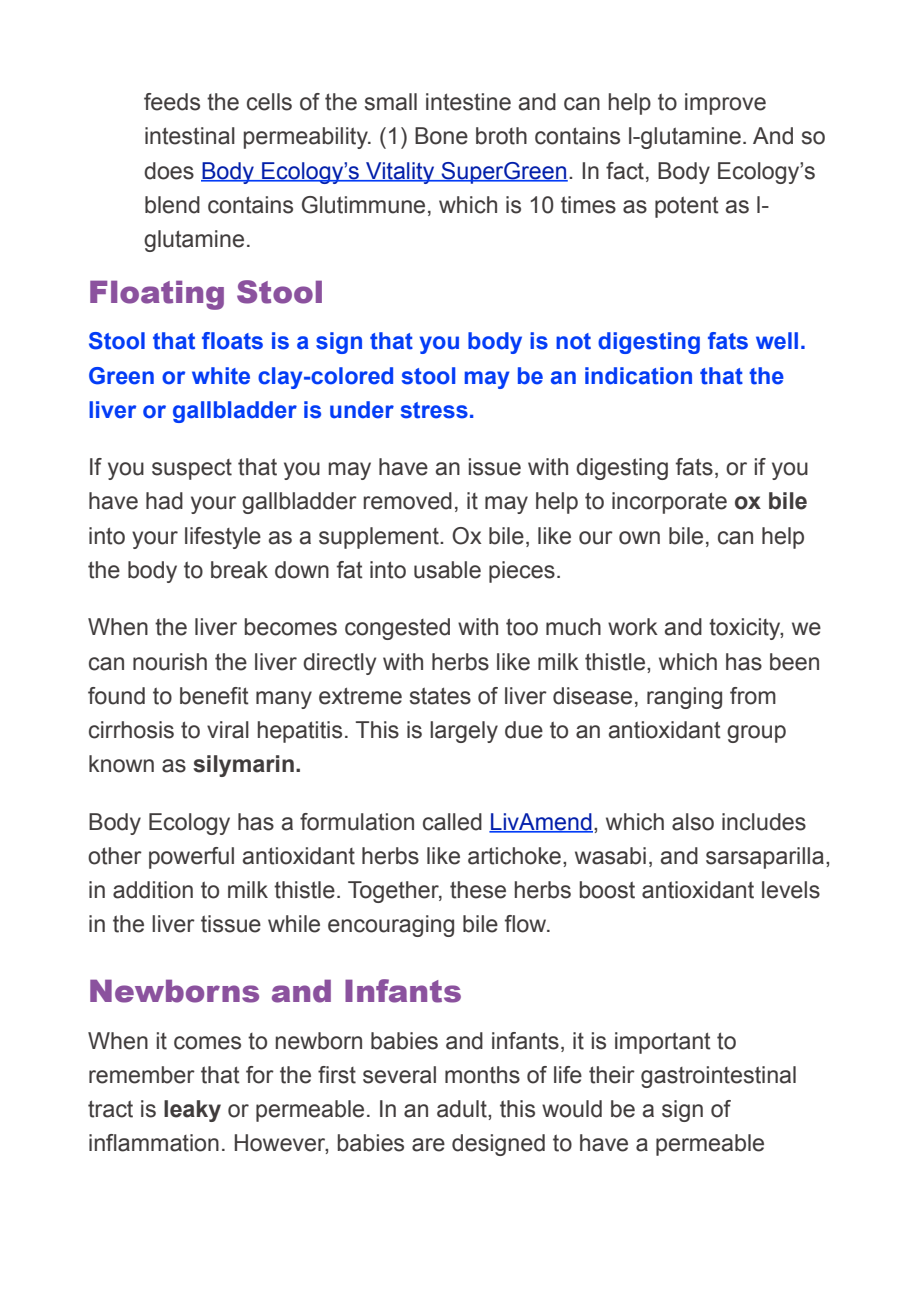 Image resolution: width=924 pixels, height=1308 pixels. I want to click on also, so click(693, 822).
